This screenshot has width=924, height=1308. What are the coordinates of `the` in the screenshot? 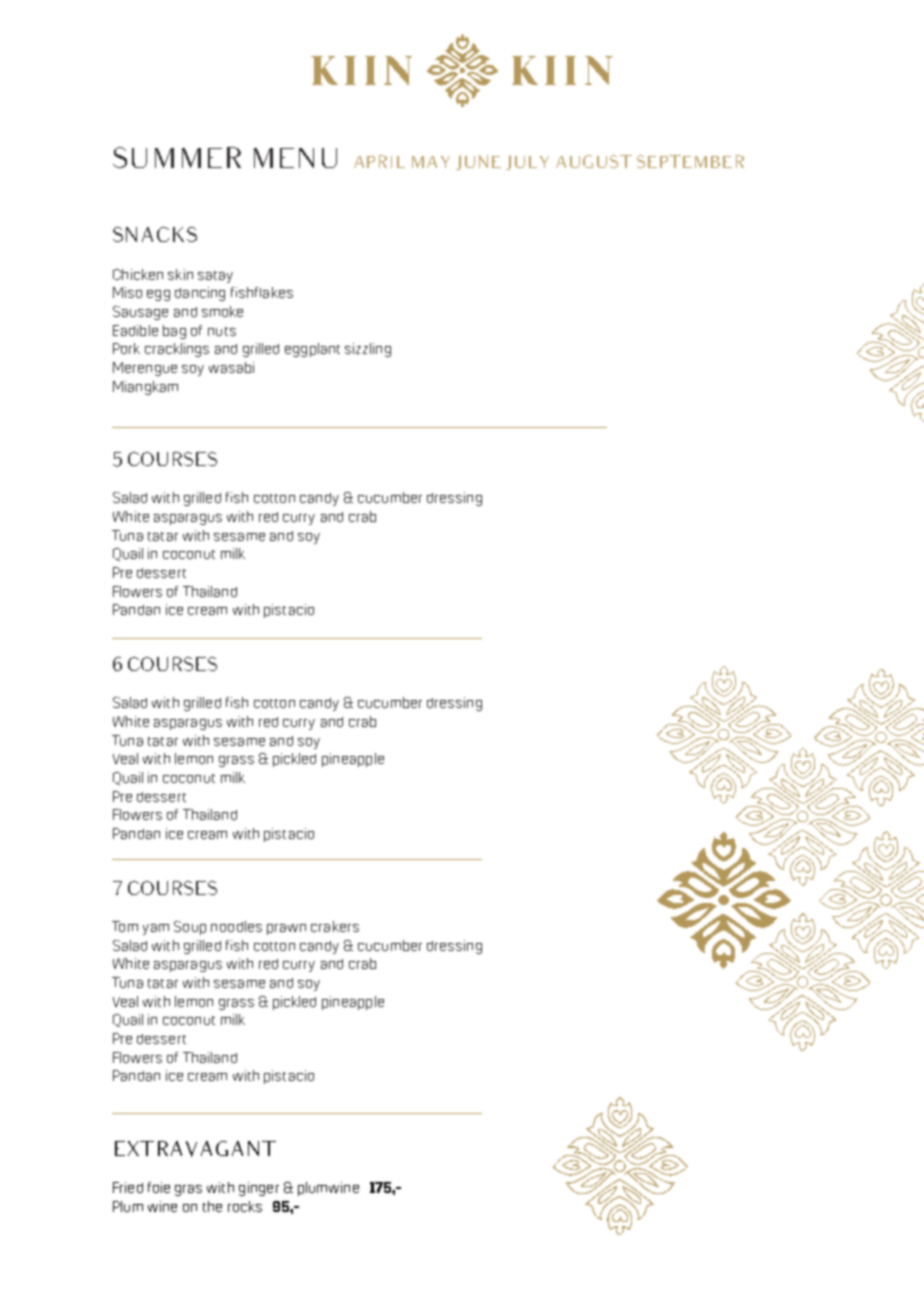 It's located at (212, 1206).
